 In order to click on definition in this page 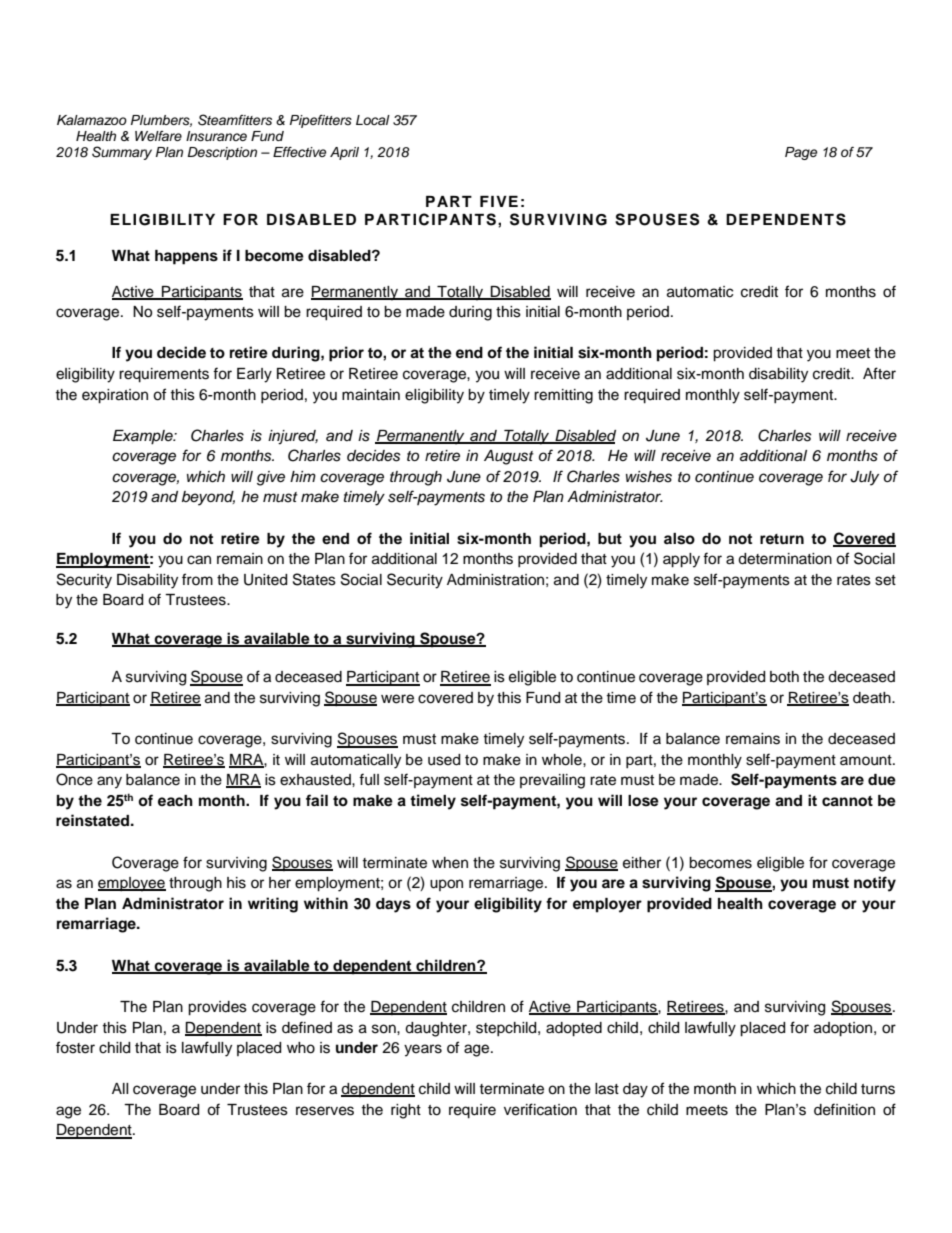, I will do `click(844, 1109)`.
